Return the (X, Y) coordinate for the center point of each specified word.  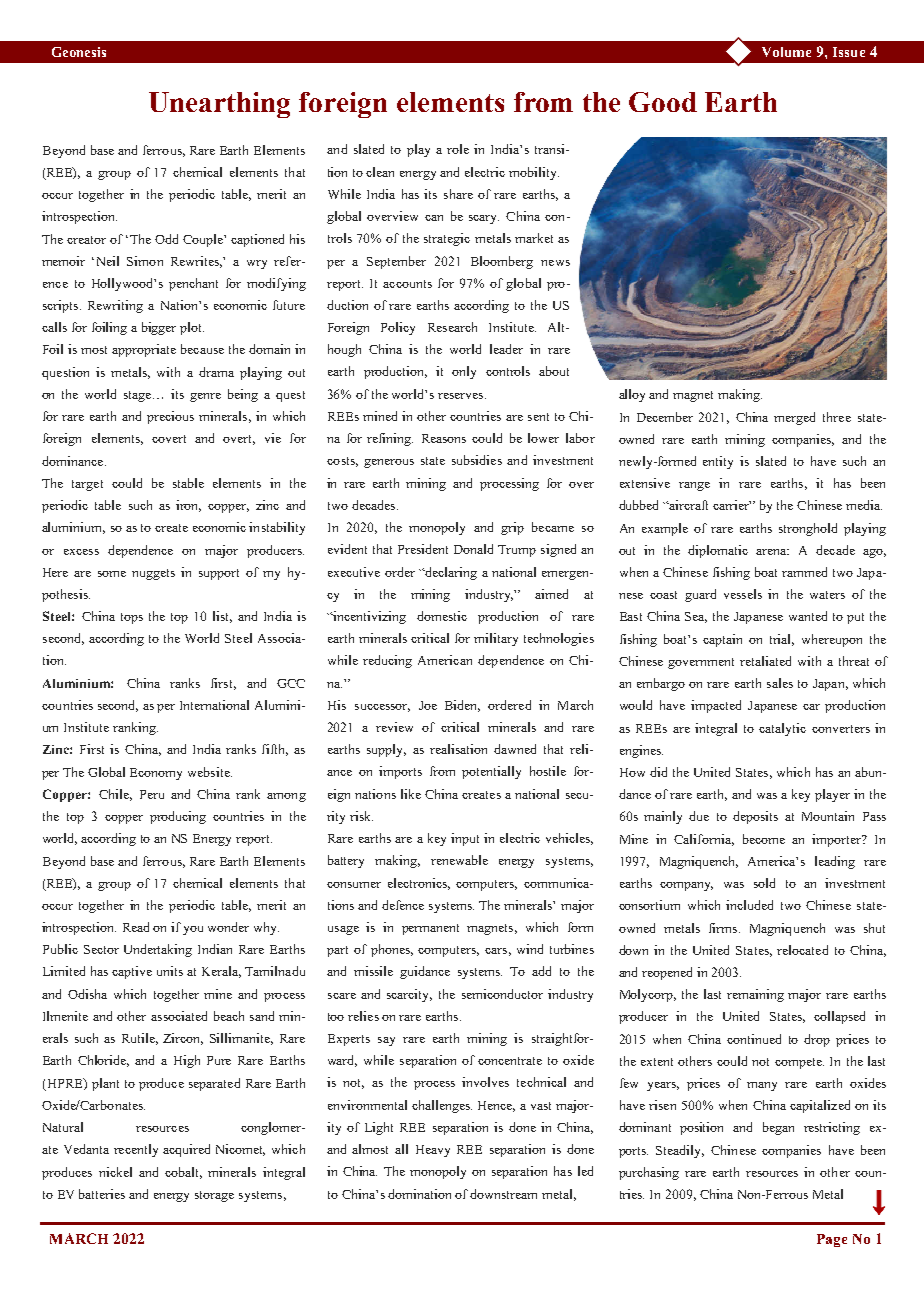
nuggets (153, 574)
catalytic (782, 729)
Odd (166, 239)
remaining (755, 995)
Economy (156, 774)
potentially (491, 772)
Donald (473, 549)
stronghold (808, 529)
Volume (786, 52)
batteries (102, 1194)
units (170, 971)
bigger (159, 328)
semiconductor (502, 994)
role (458, 149)
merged (794, 418)
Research (452, 327)
